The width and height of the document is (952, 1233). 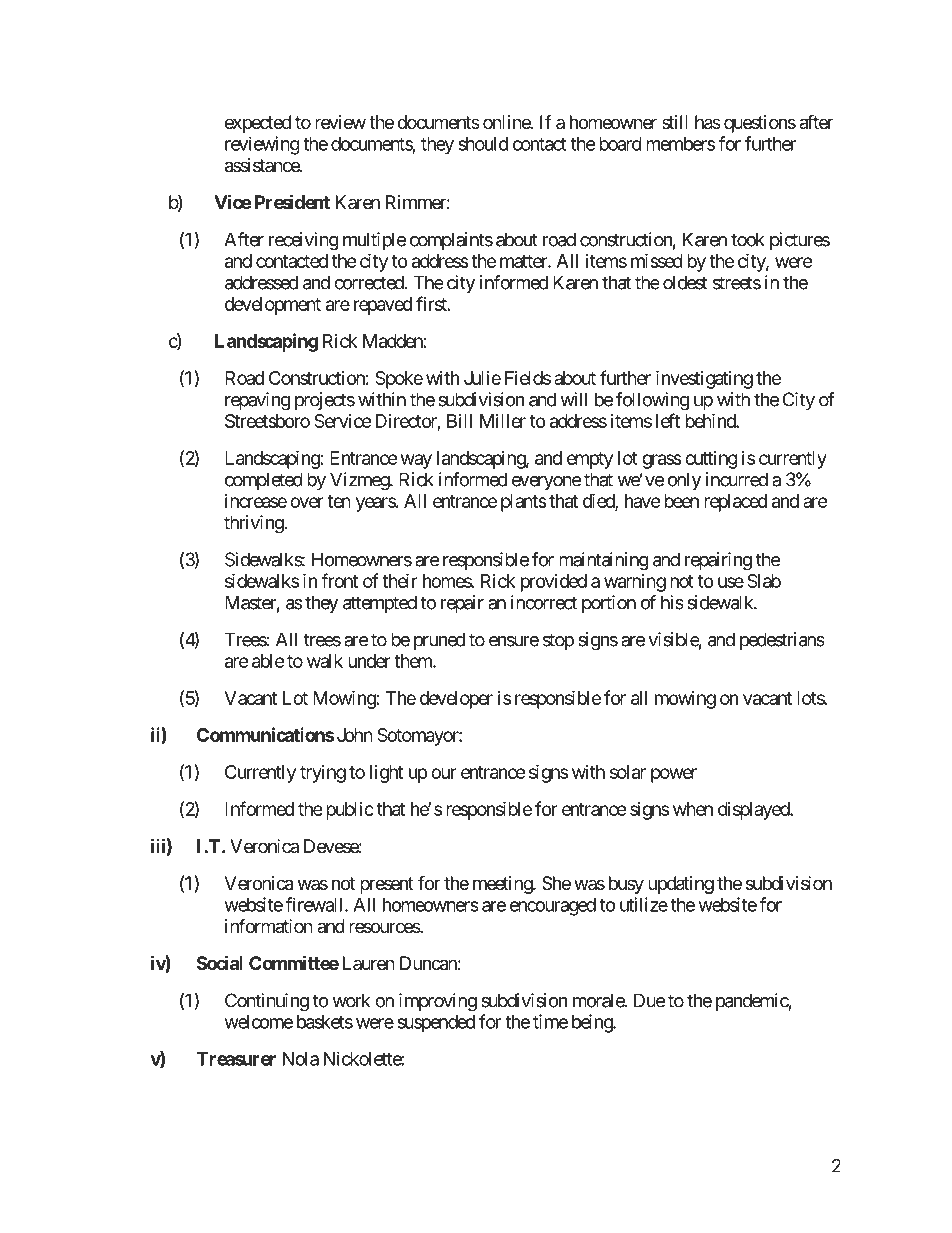 I want to click on should, so click(x=483, y=144).
